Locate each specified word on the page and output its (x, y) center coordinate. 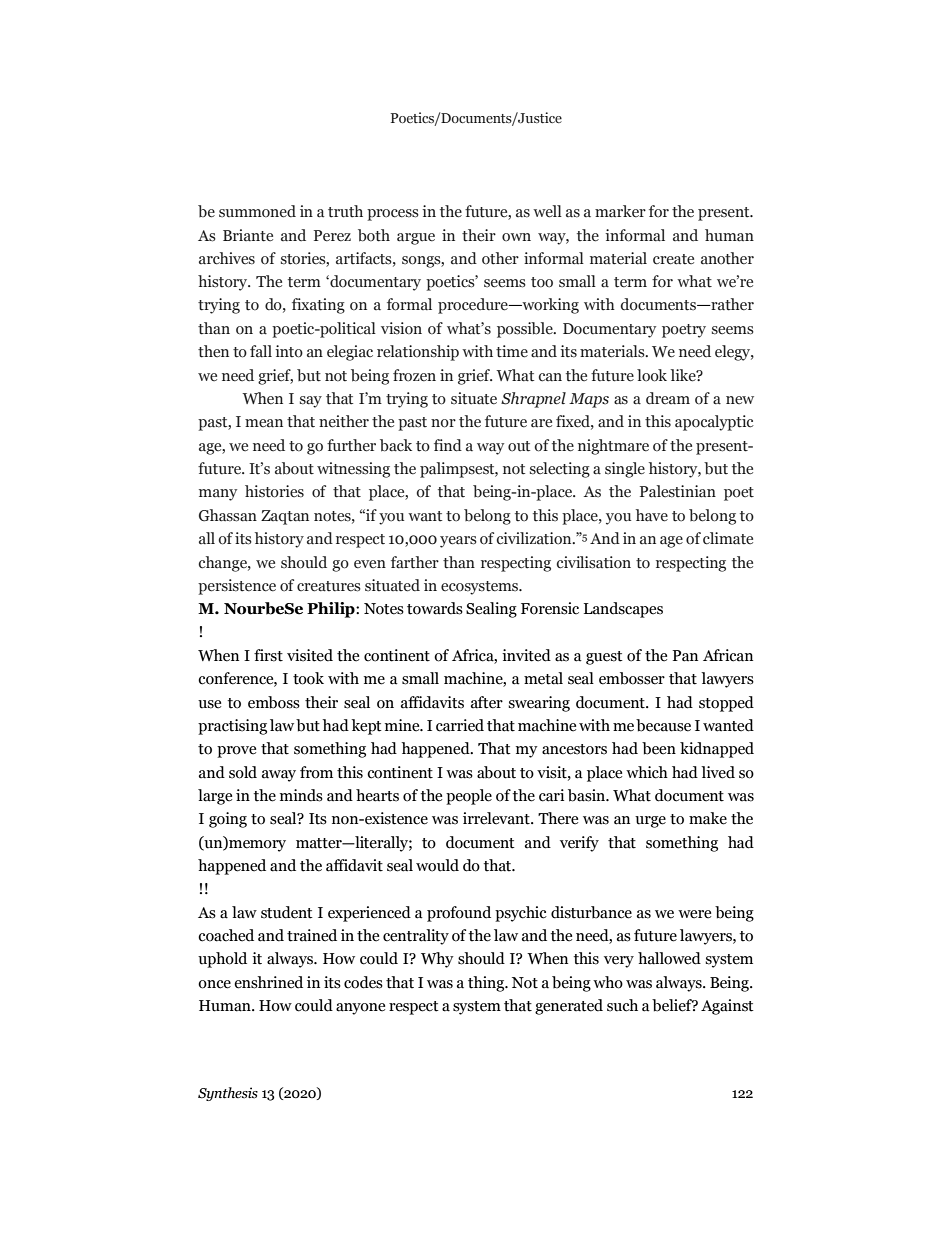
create (673, 259)
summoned (257, 211)
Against (727, 1007)
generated (569, 1007)
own (516, 237)
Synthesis (228, 1094)
